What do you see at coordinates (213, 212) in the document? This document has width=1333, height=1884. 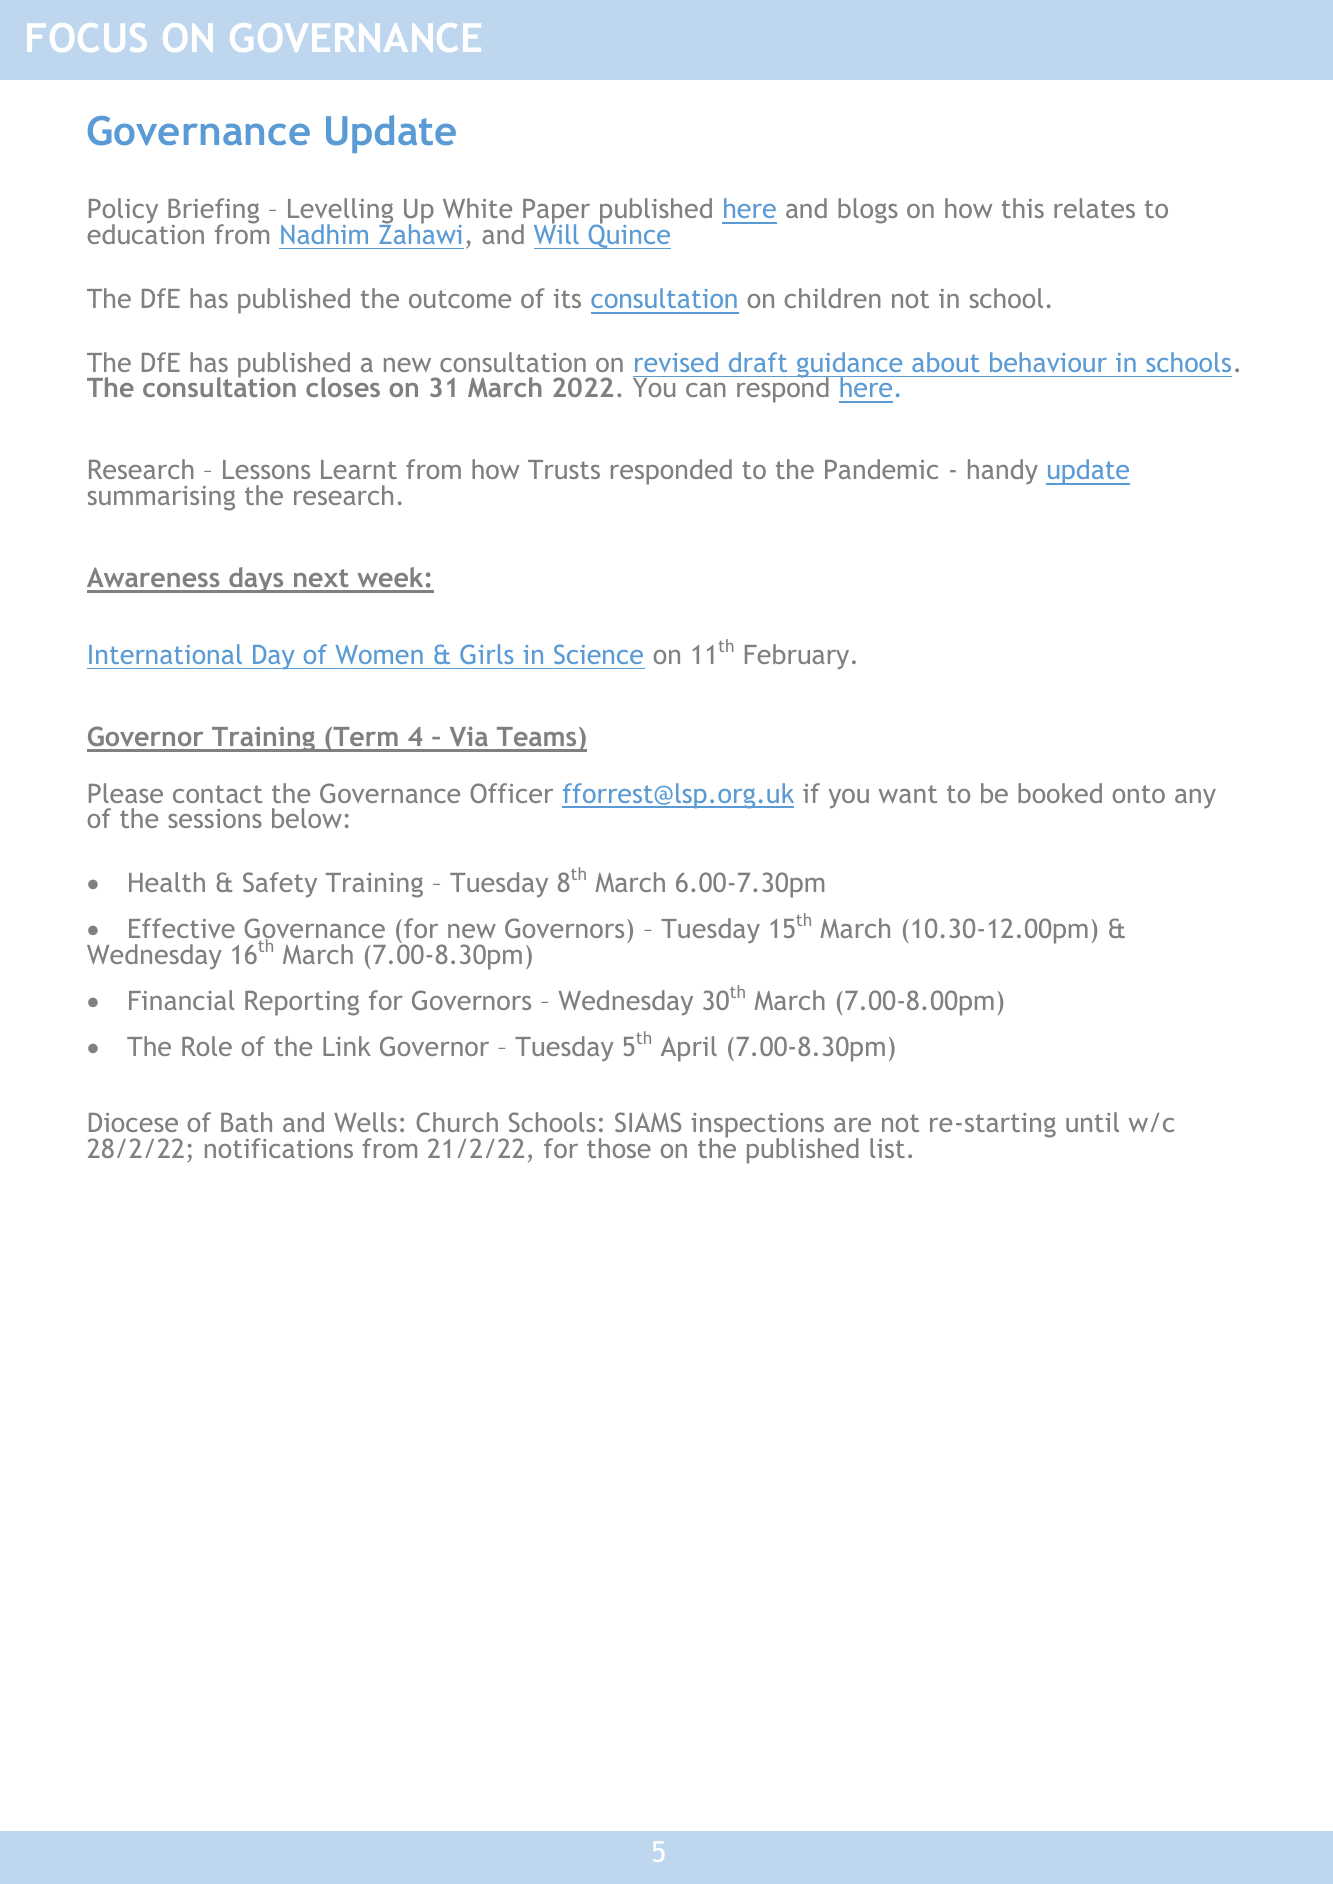 I see `Briefing` at bounding box center [213, 212].
